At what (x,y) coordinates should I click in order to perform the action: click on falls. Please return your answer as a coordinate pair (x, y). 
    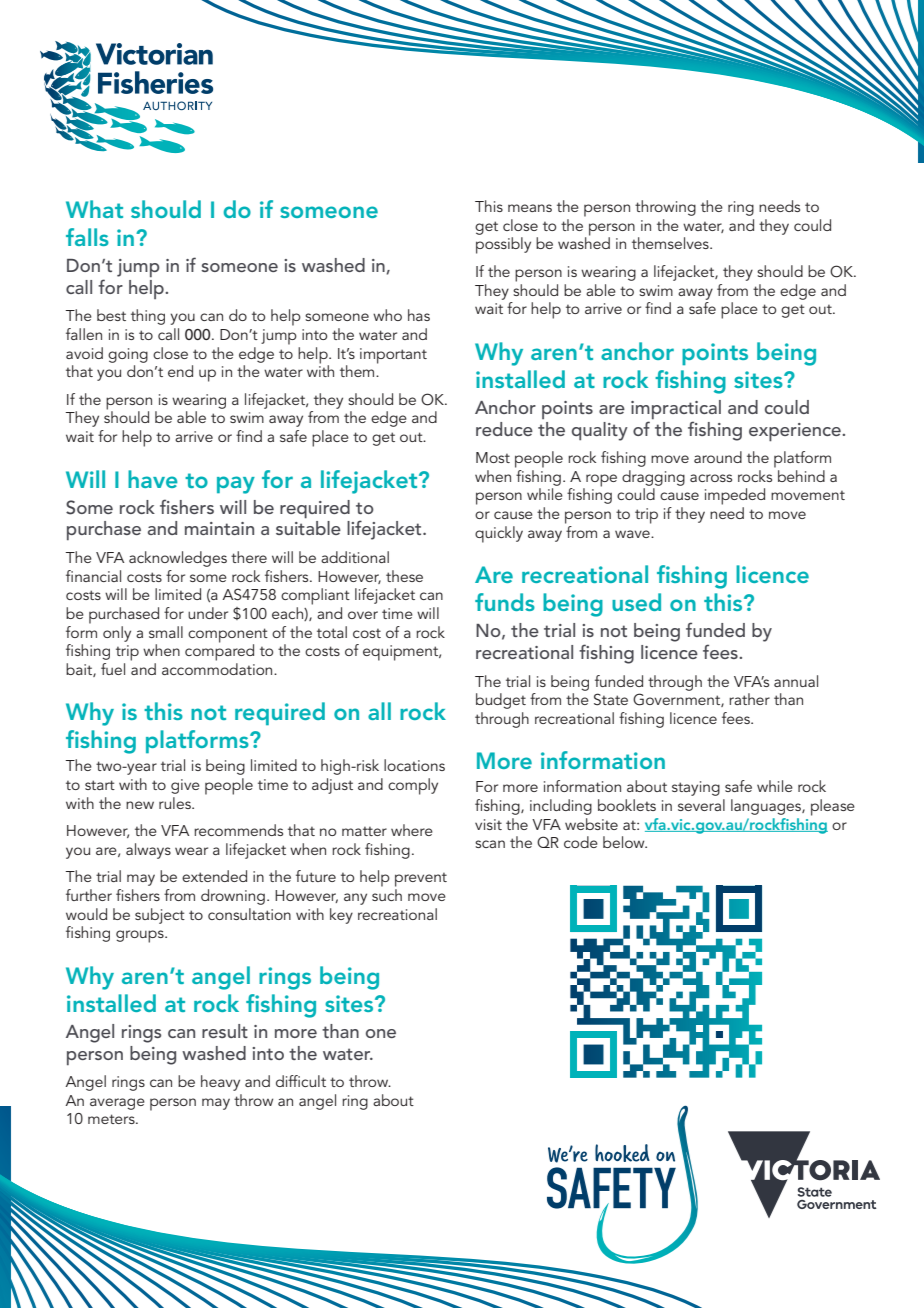
    Looking at the image, I should click on (87, 237).
